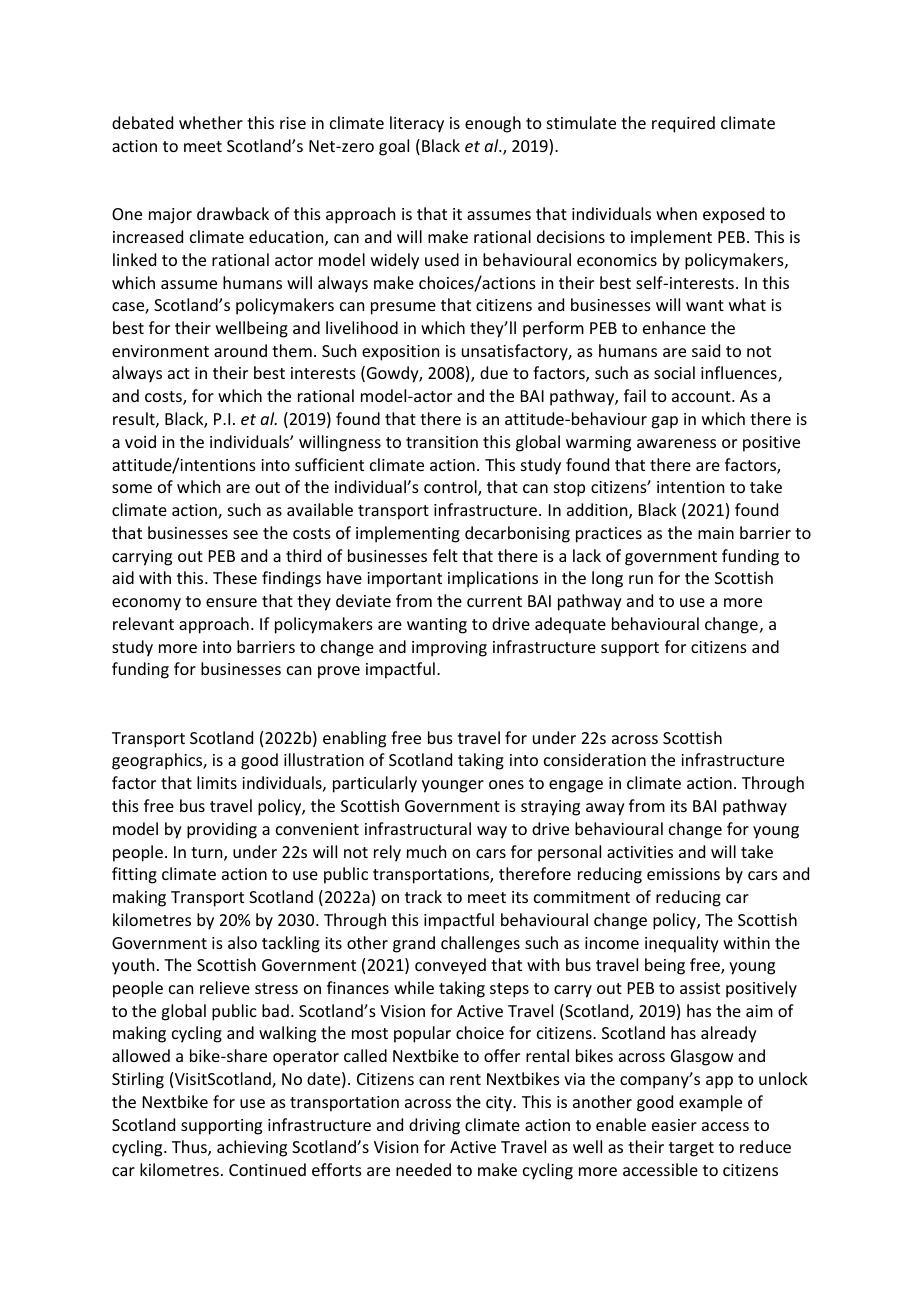 This screenshot has height=1308, width=924. What do you see at coordinates (190, 1148) in the screenshot?
I see `Thus` at bounding box center [190, 1148].
